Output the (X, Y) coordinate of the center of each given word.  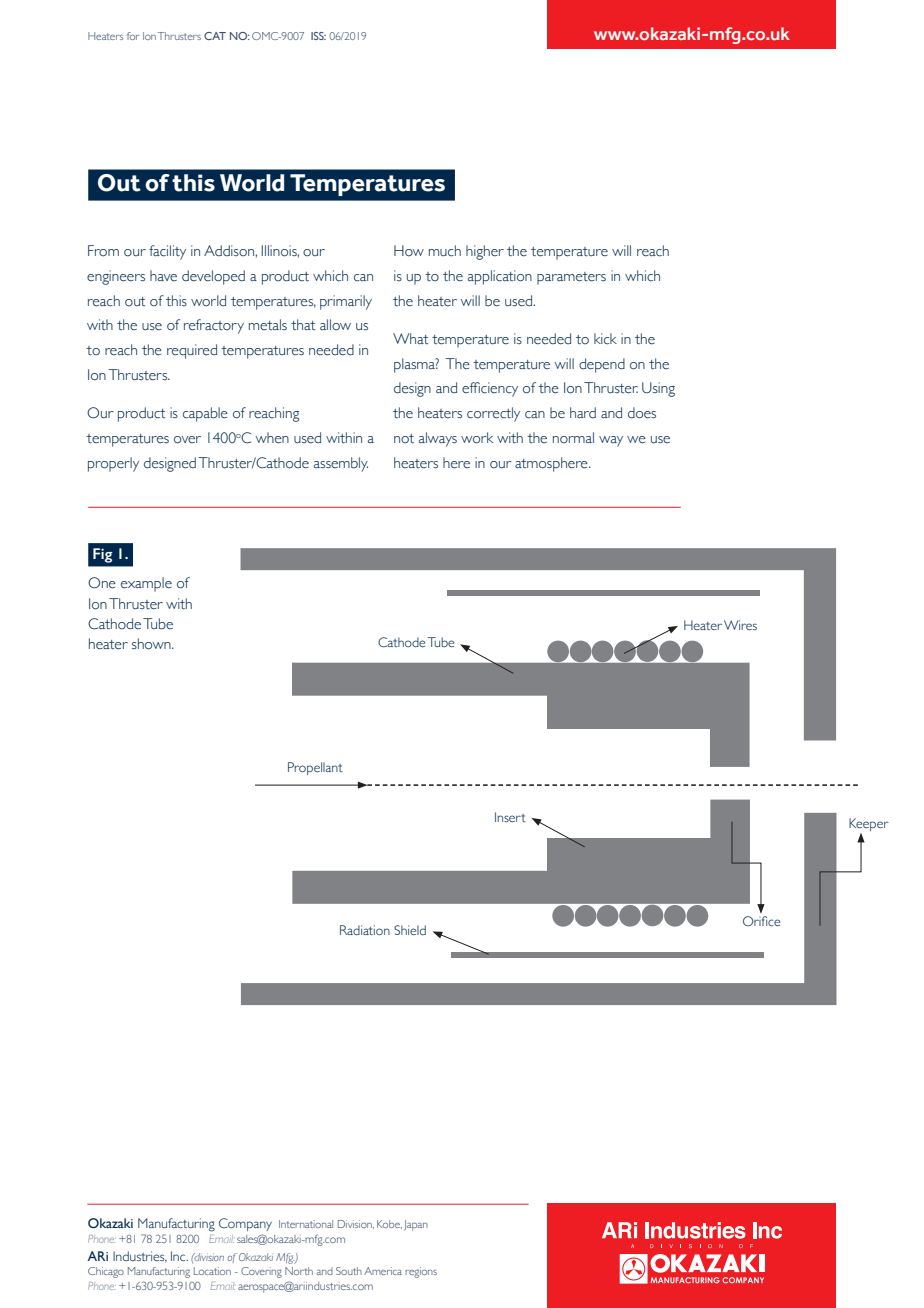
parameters (571, 278)
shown (152, 644)
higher (485, 252)
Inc (179, 1256)
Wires (740, 625)
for (133, 36)
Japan (416, 1225)
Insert (510, 817)
